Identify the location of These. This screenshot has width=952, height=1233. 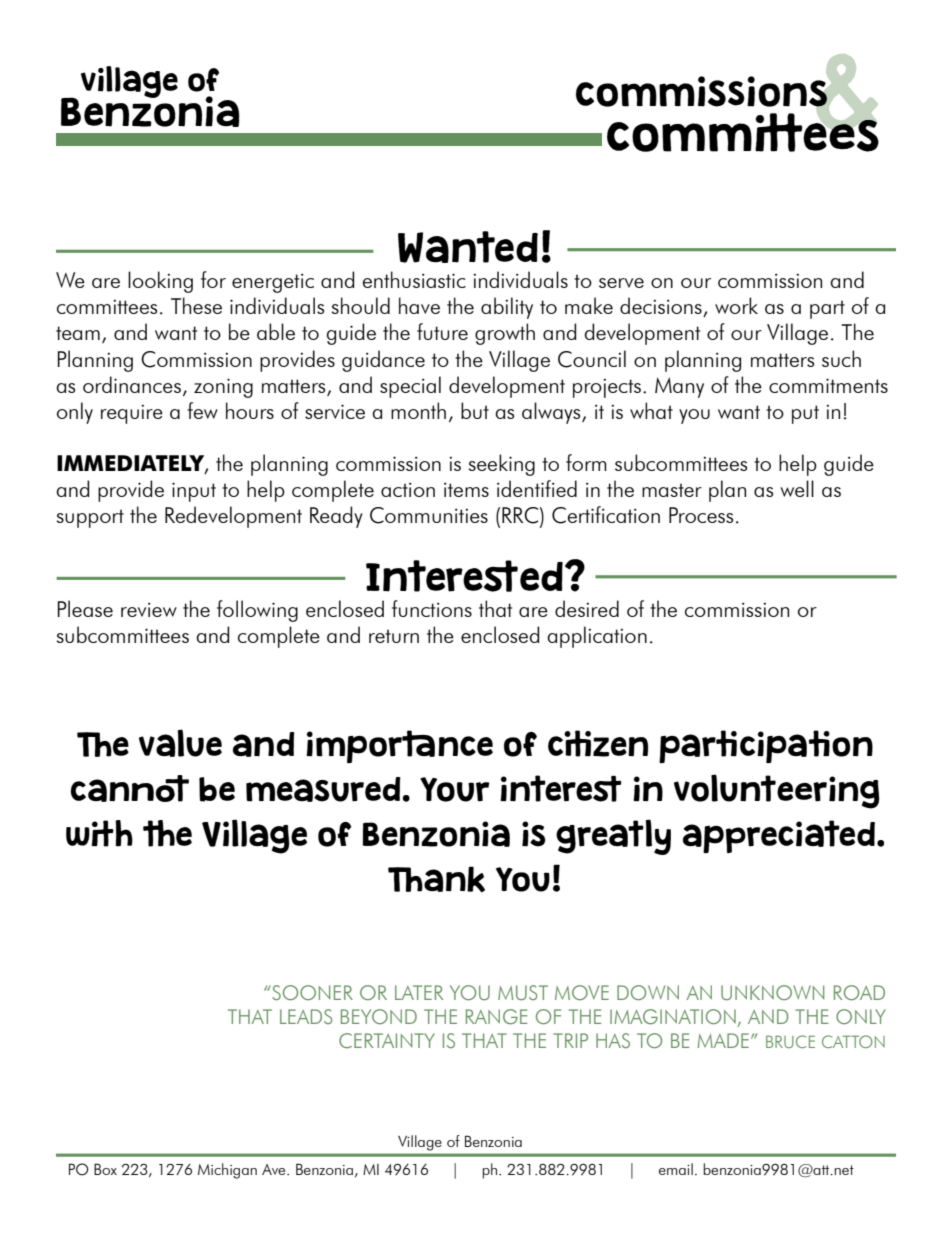
(196, 305).
